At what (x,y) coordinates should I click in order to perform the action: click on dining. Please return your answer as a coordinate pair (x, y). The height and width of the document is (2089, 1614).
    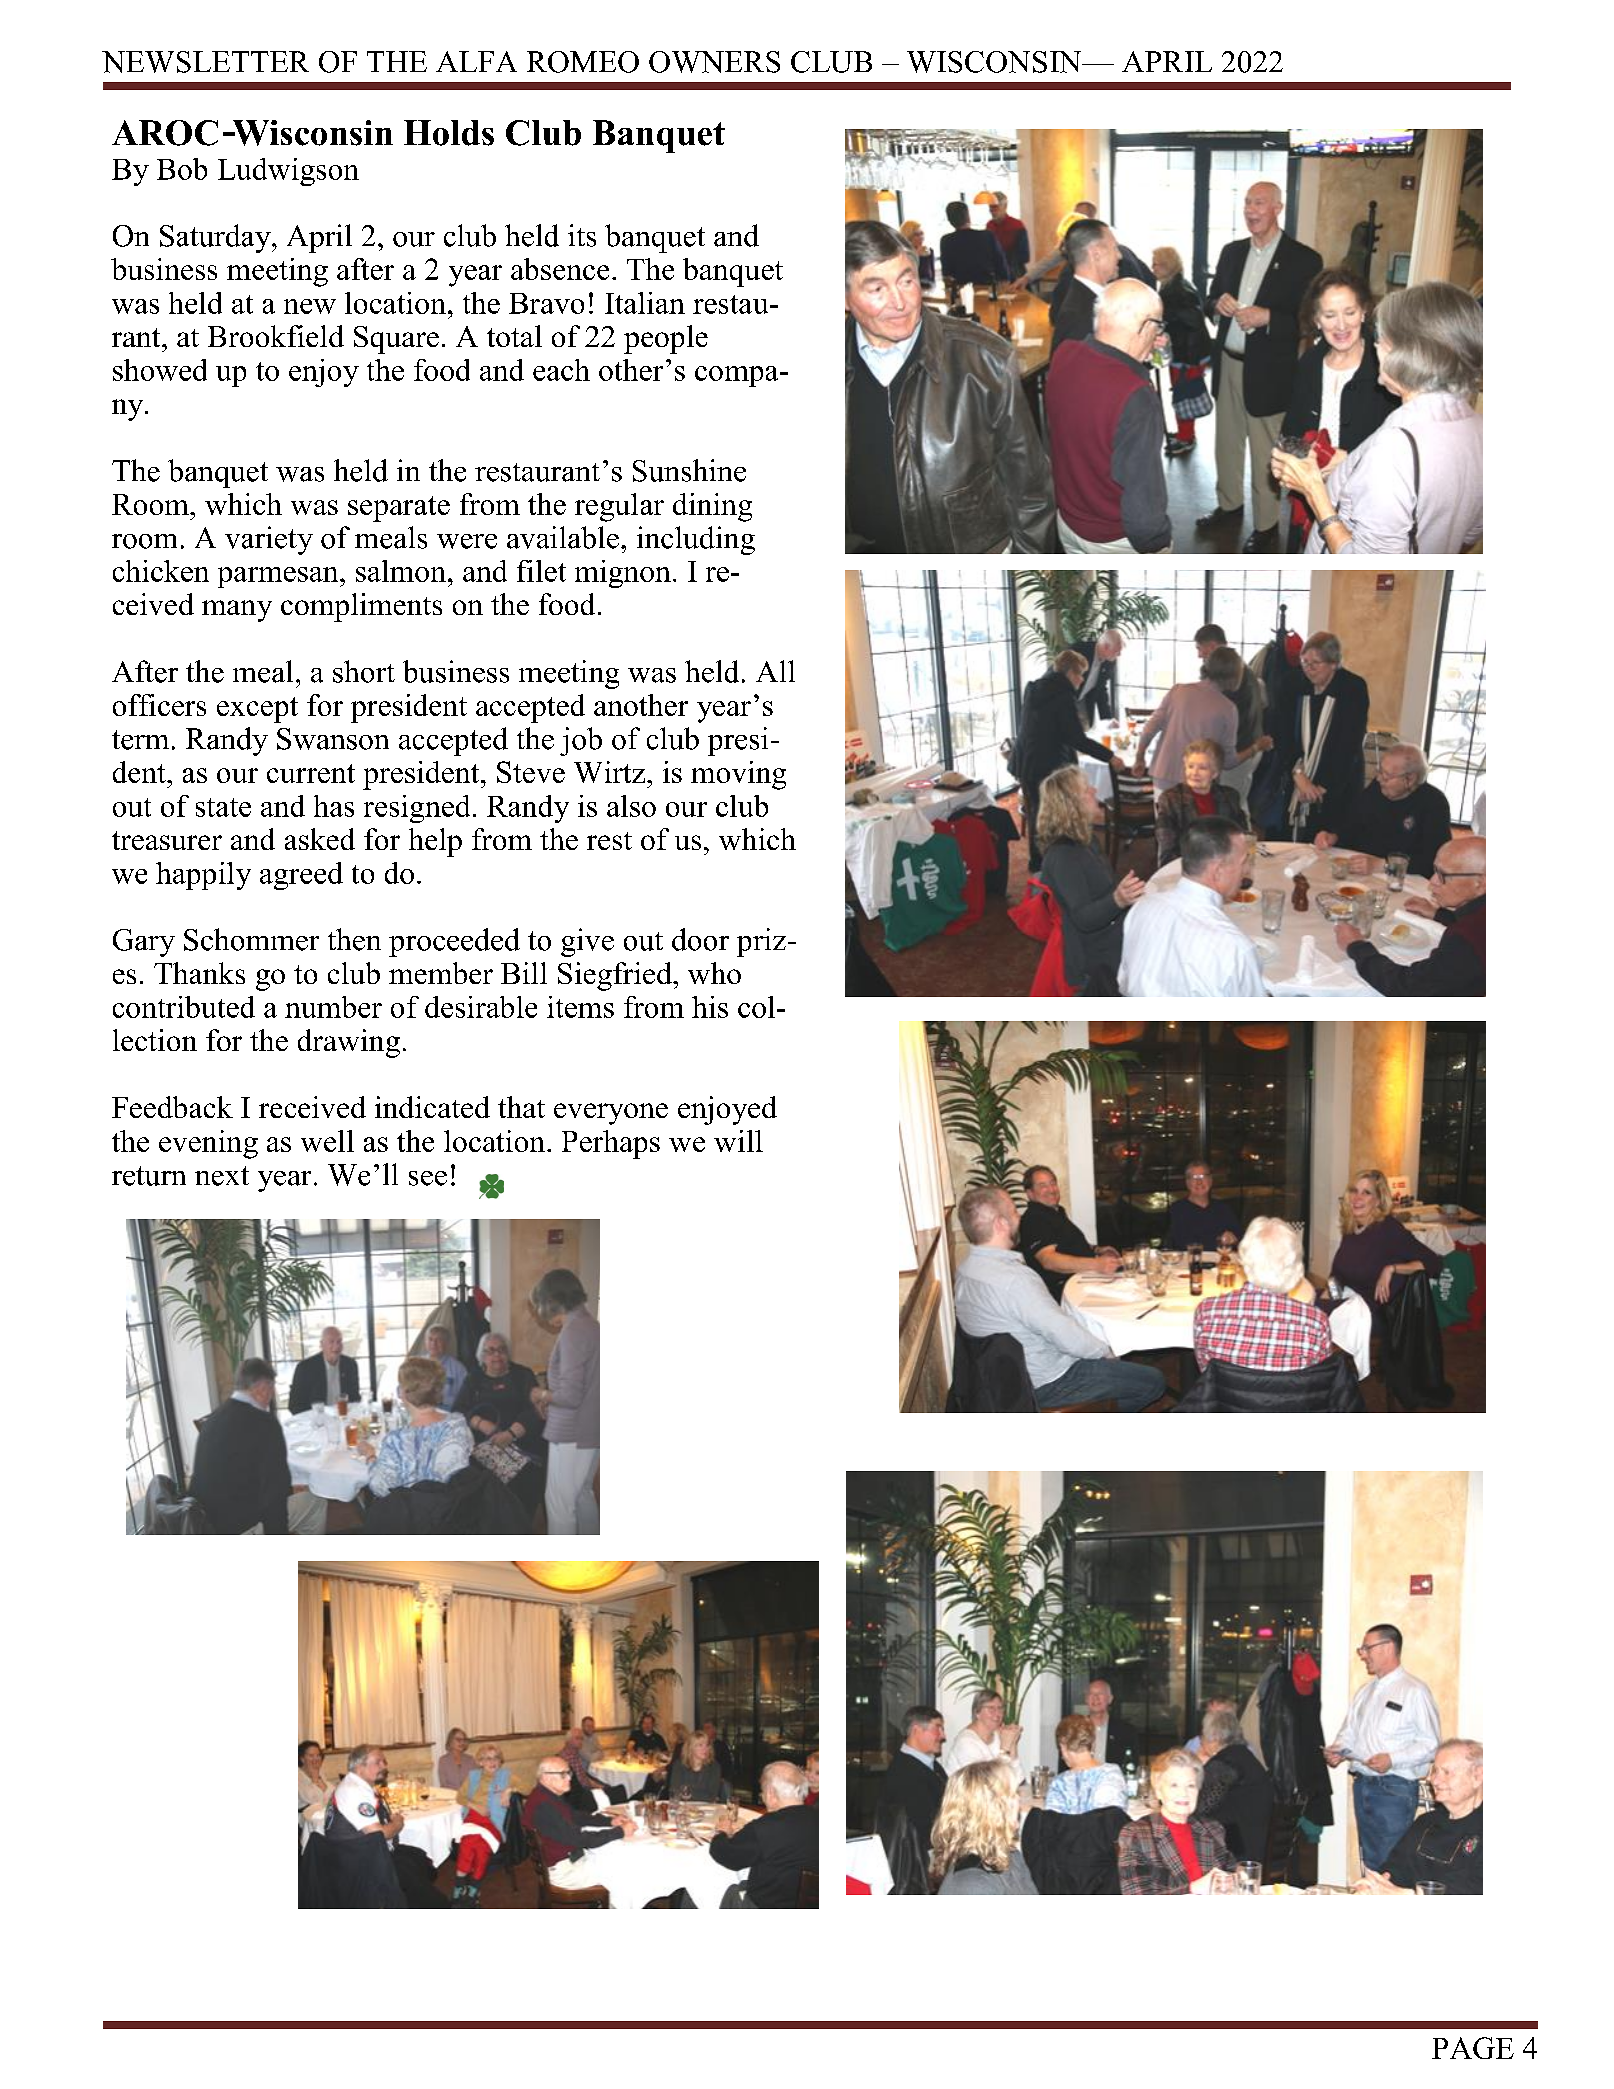
    Looking at the image, I should click on (712, 507).
